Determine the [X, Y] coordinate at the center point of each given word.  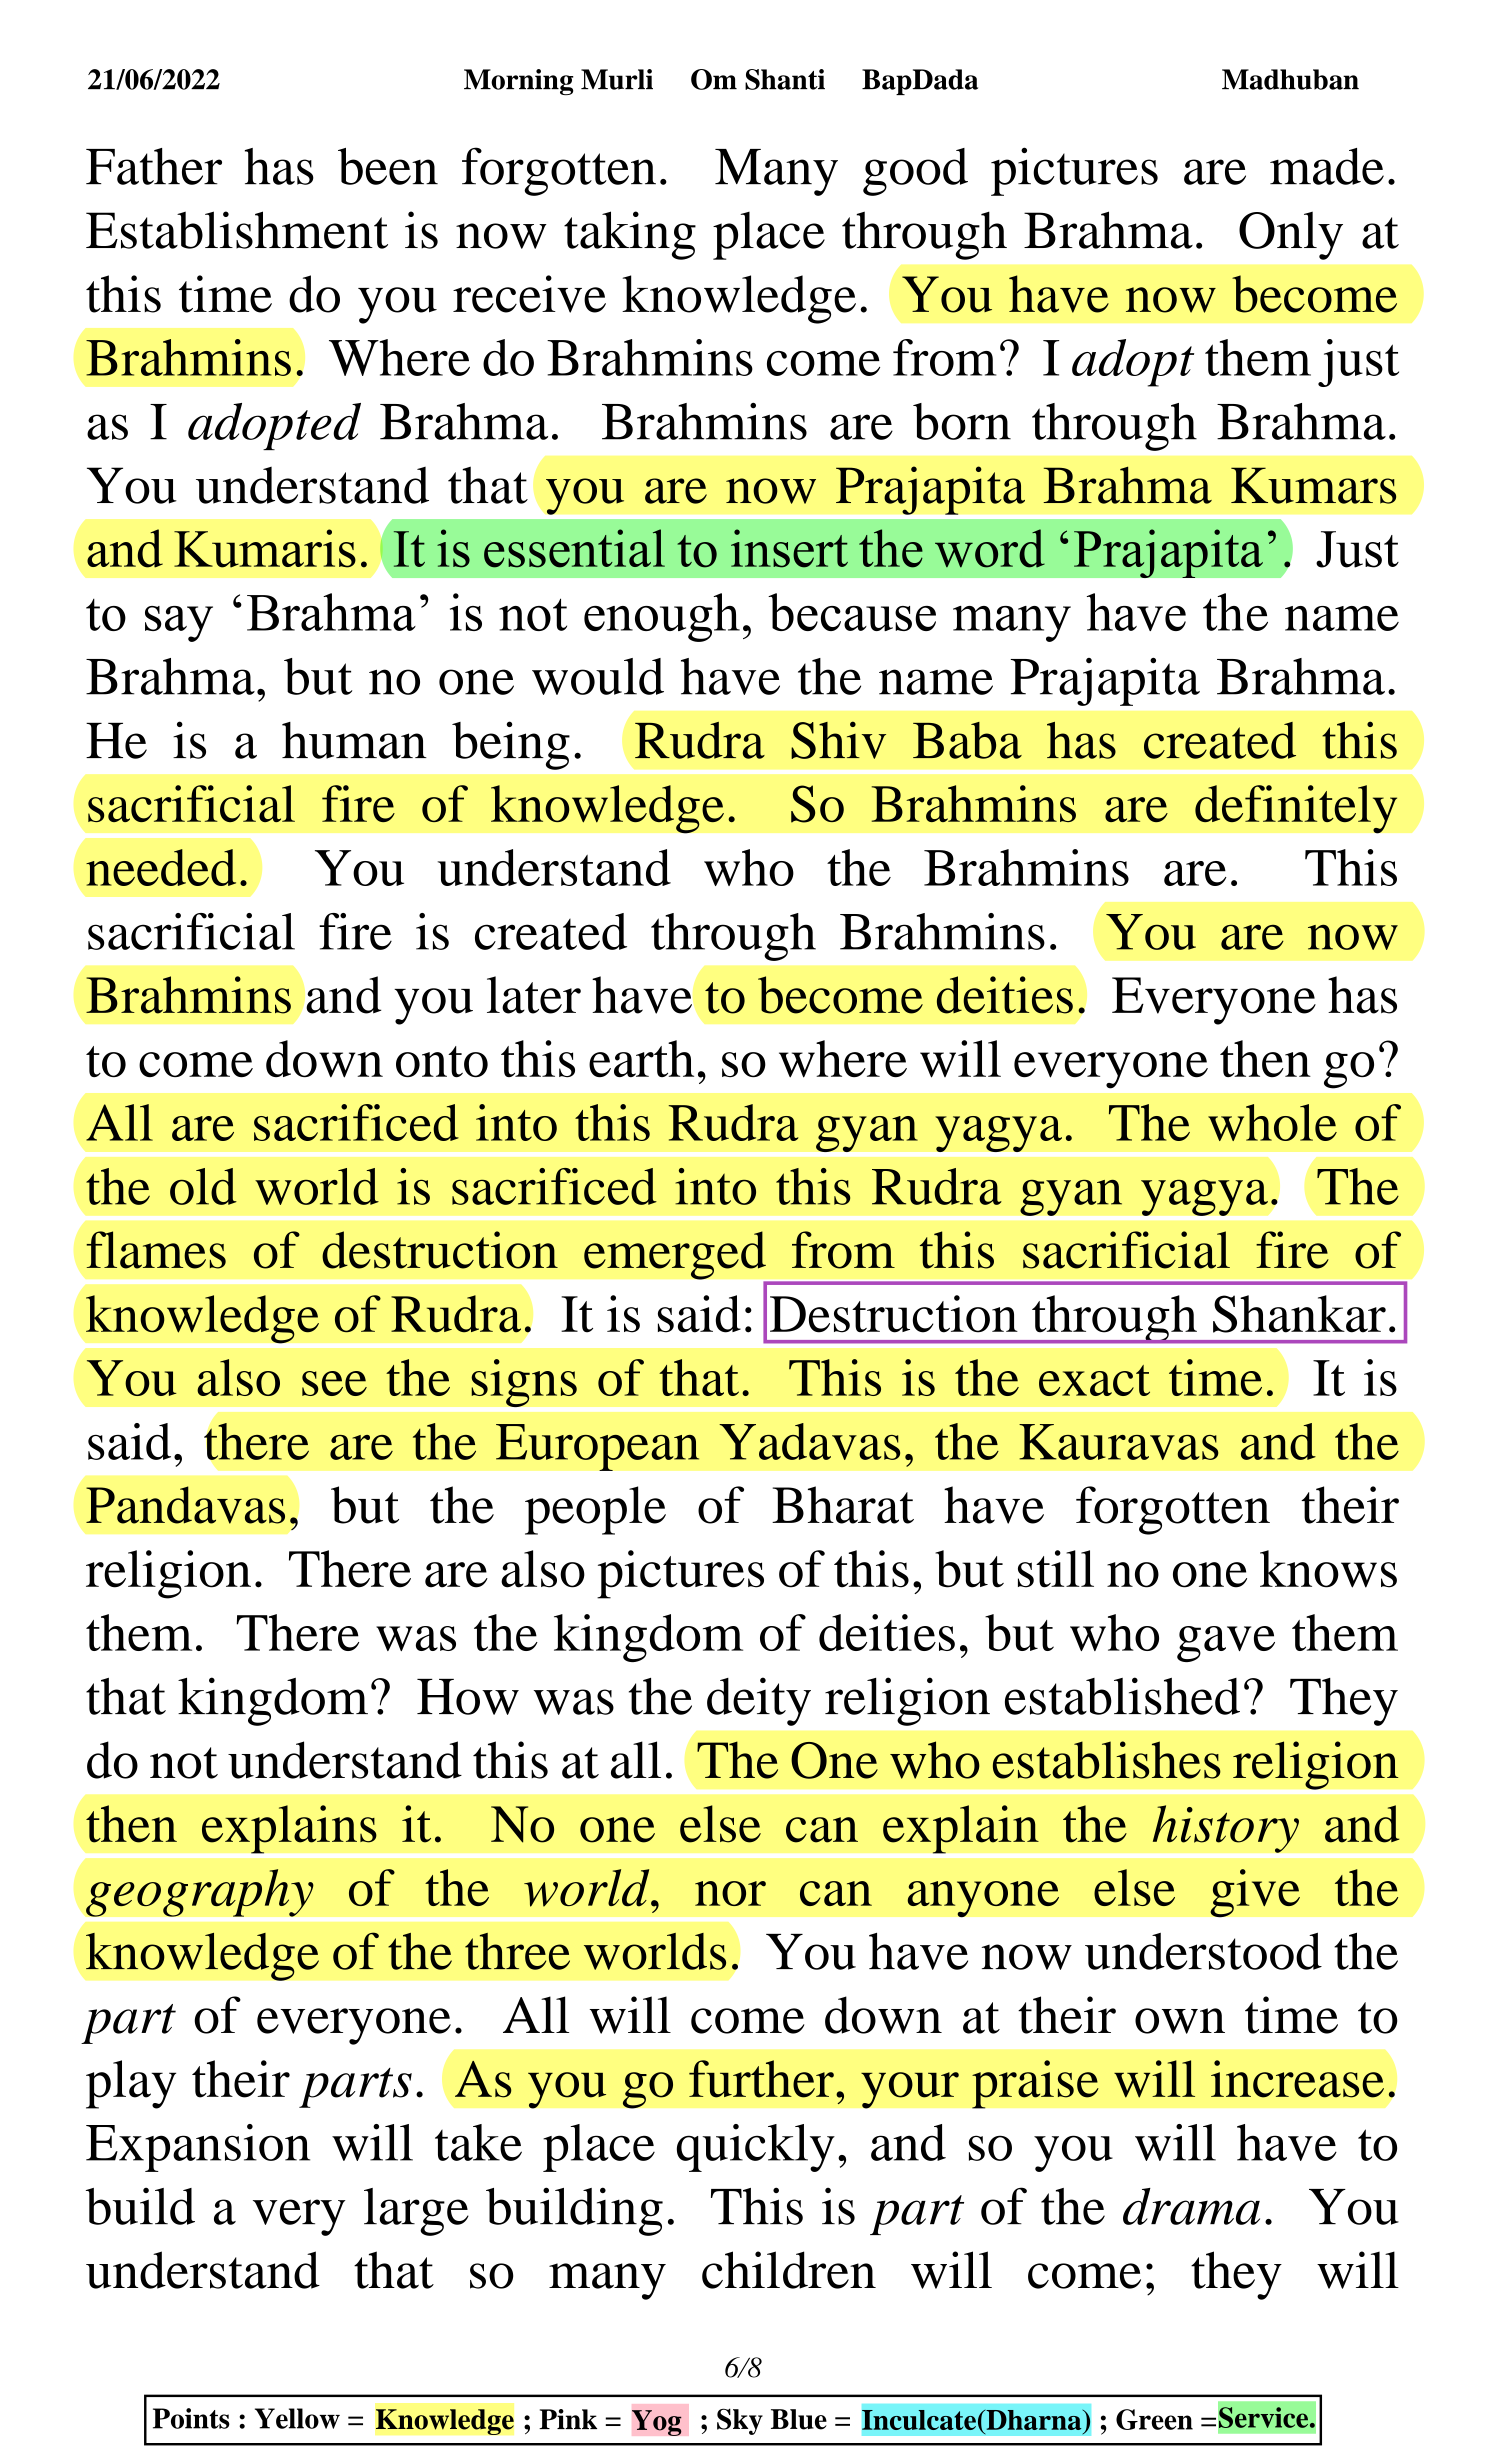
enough [662, 617]
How [468, 1697]
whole [1272, 1122]
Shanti [785, 79]
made [1327, 166]
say [179, 624]
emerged [675, 1255]
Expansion [198, 2148]
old [203, 1186]
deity [759, 1701]
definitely [1296, 809]
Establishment [237, 230]
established [1122, 1696]
